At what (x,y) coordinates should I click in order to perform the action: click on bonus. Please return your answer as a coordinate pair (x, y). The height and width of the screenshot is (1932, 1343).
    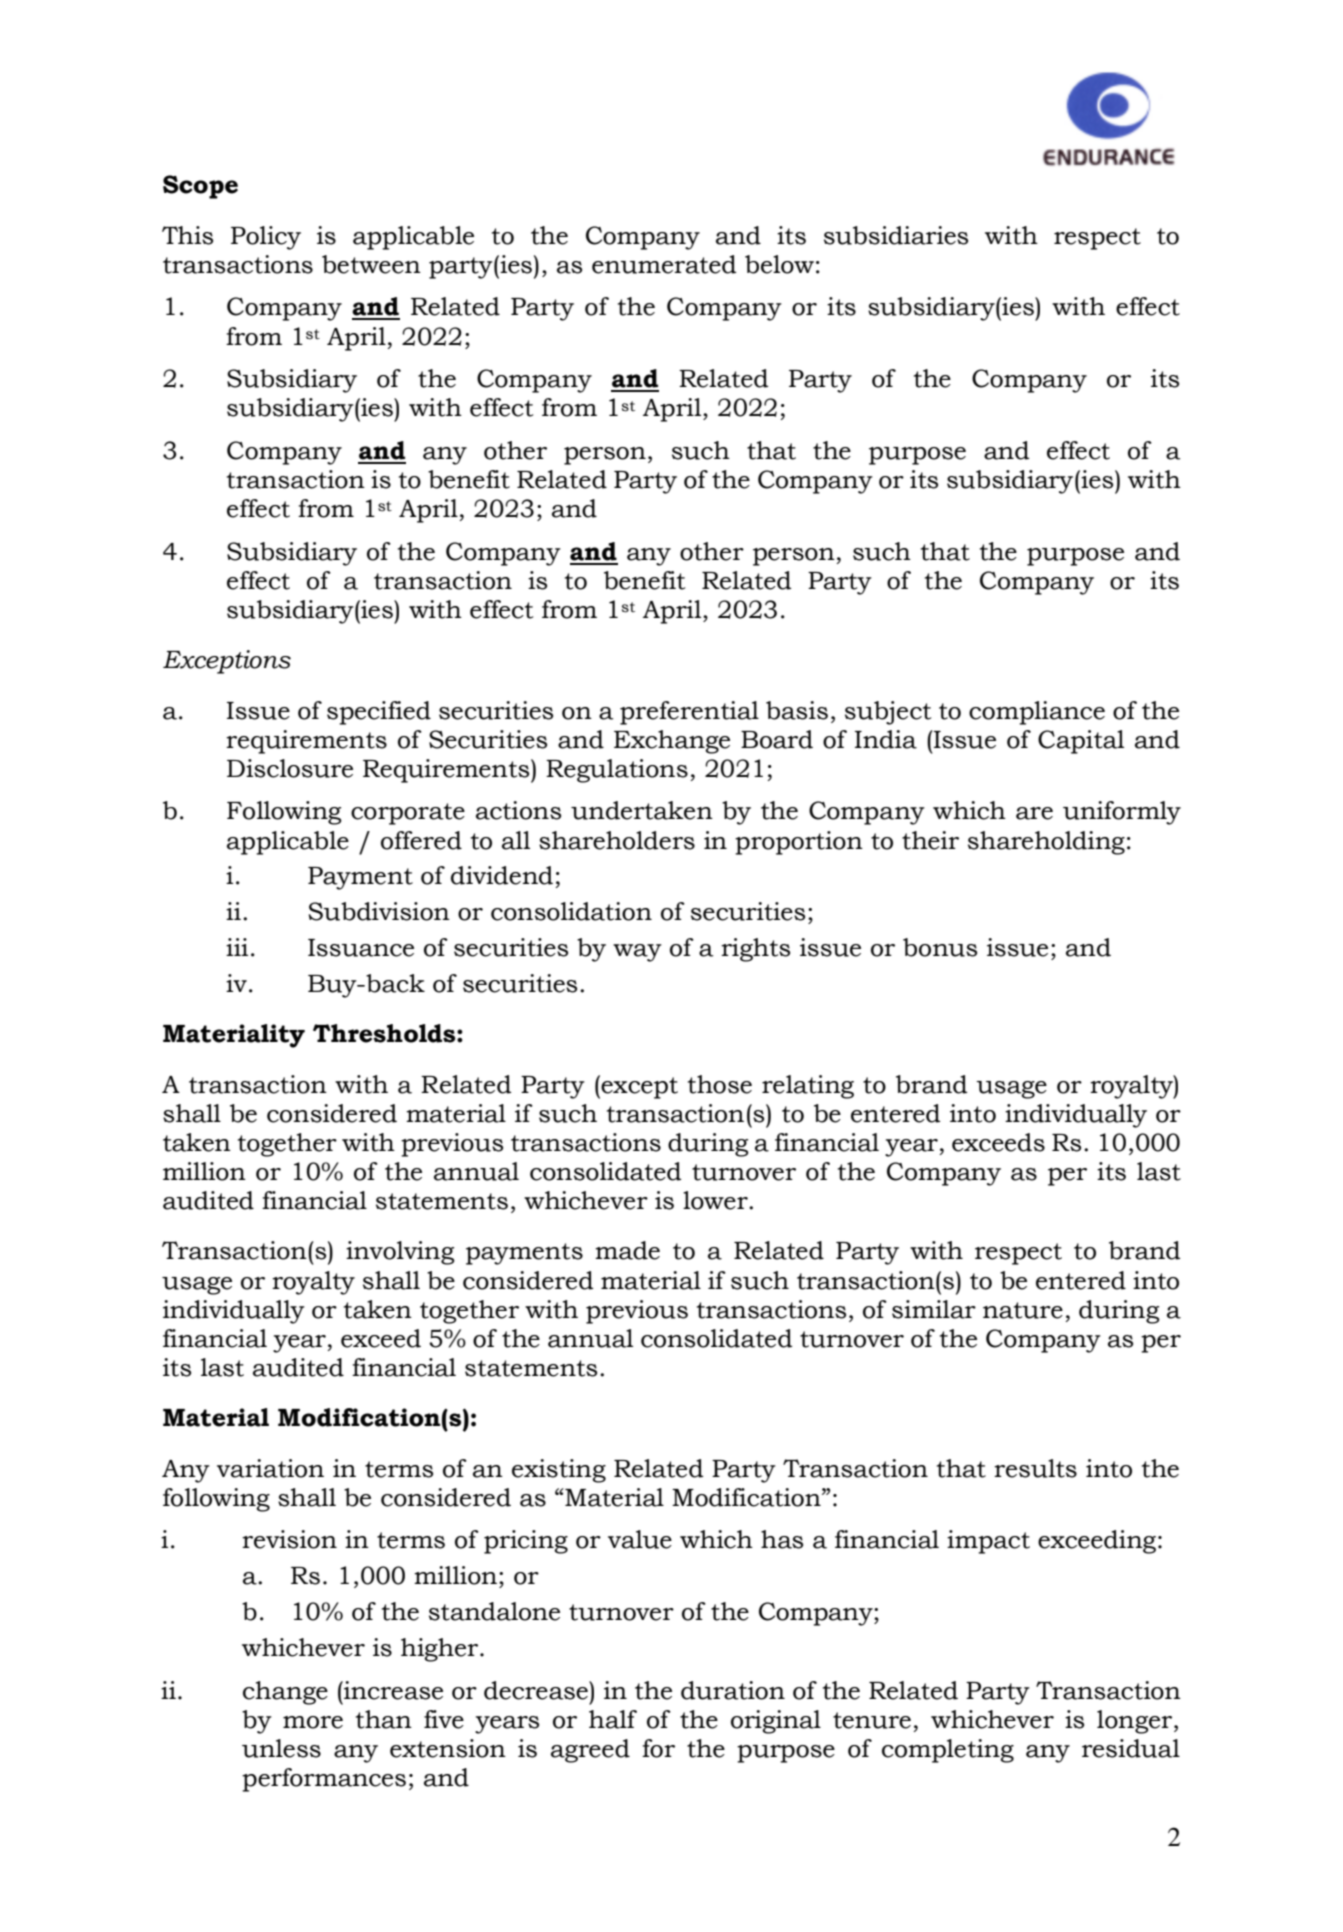
    Looking at the image, I should click on (940, 947).
